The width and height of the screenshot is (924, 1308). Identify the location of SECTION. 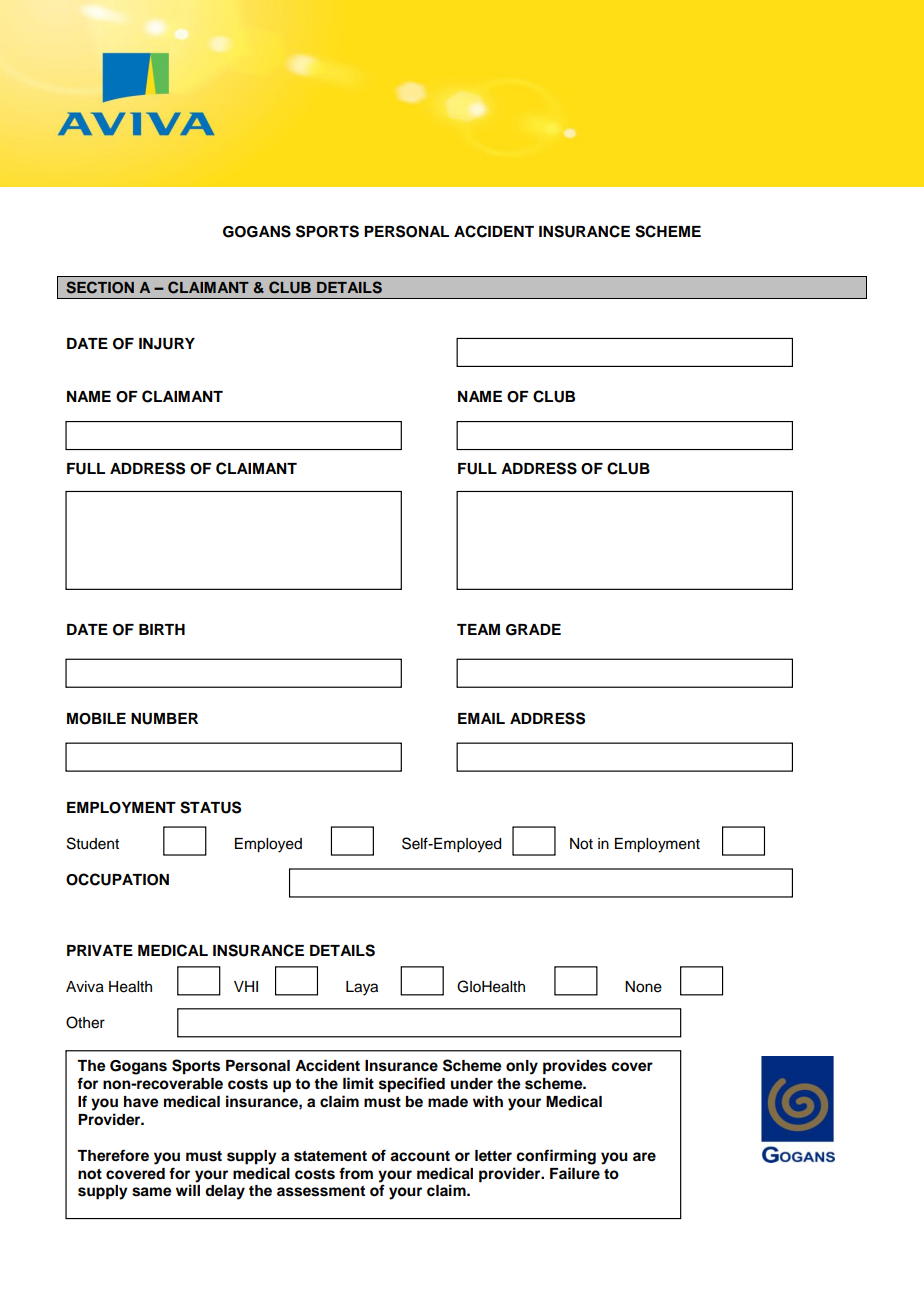
(100, 287).
